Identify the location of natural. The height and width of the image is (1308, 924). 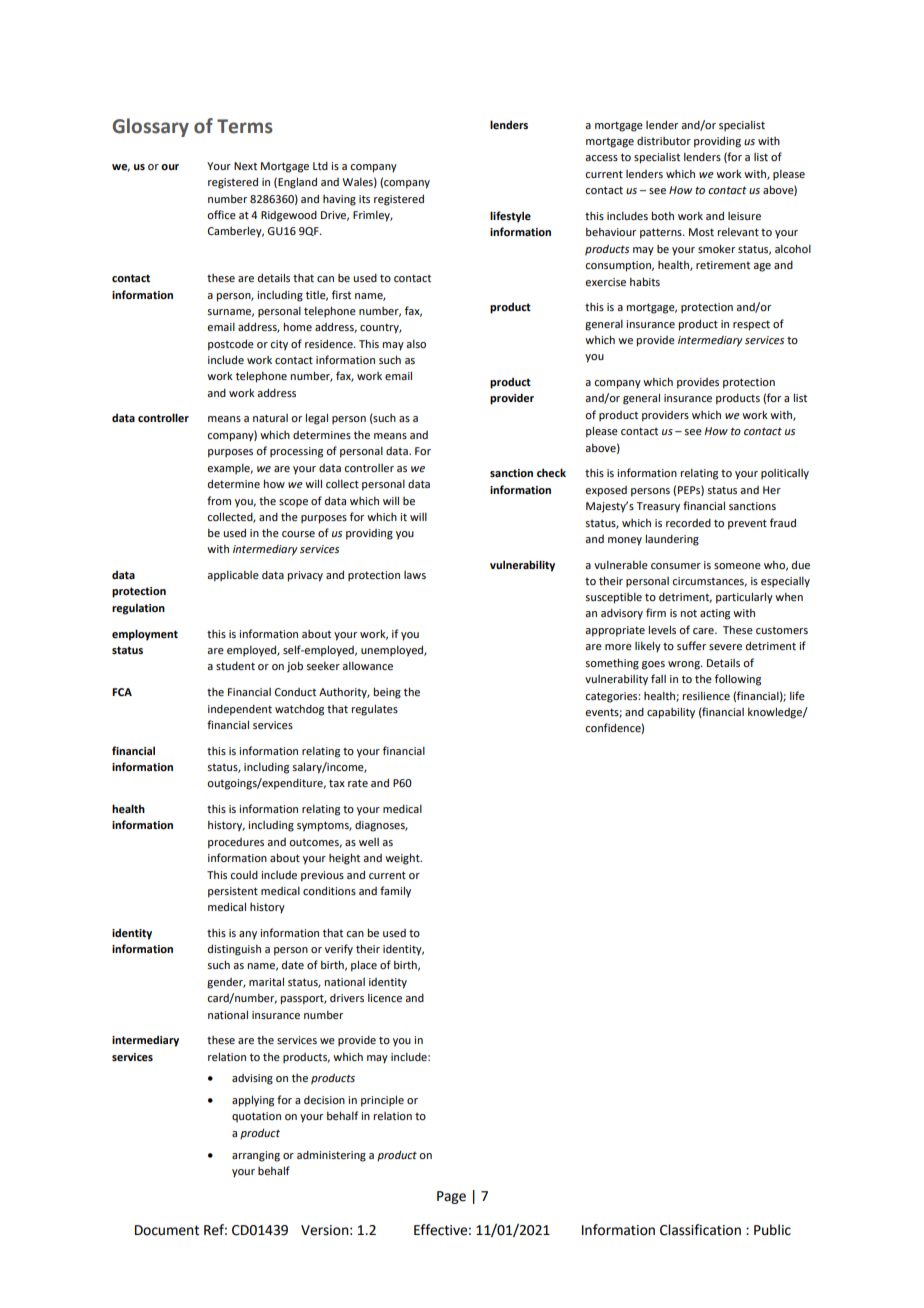
(270, 418).
